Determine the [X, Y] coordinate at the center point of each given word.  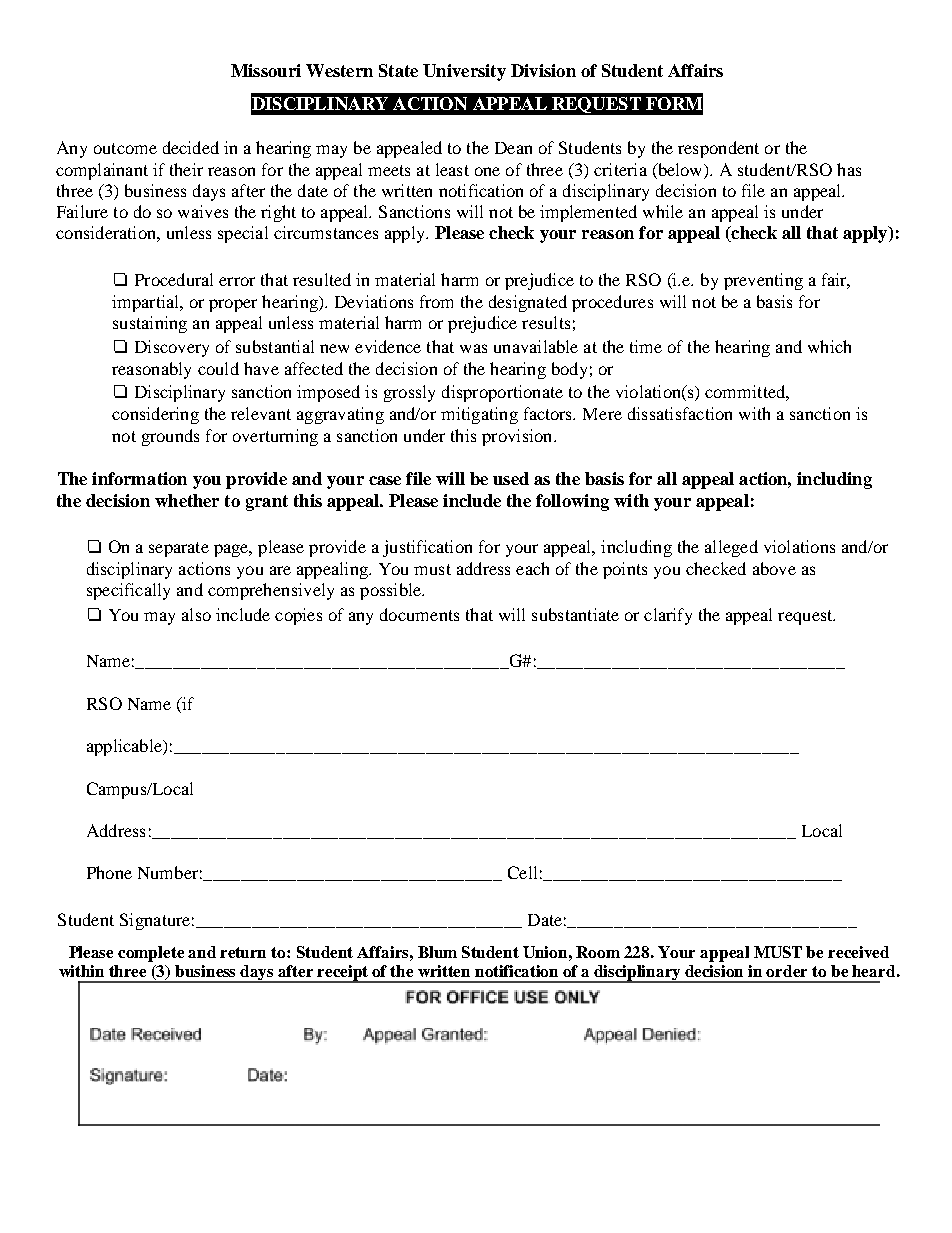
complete [151, 954]
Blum [437, 952]
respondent [718, 149]
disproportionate [502, 393]
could [218, 368]
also [196, 614]
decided [191, 147]
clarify [668, 616]
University [464, 72]
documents [419, 614]
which [829, 346]
